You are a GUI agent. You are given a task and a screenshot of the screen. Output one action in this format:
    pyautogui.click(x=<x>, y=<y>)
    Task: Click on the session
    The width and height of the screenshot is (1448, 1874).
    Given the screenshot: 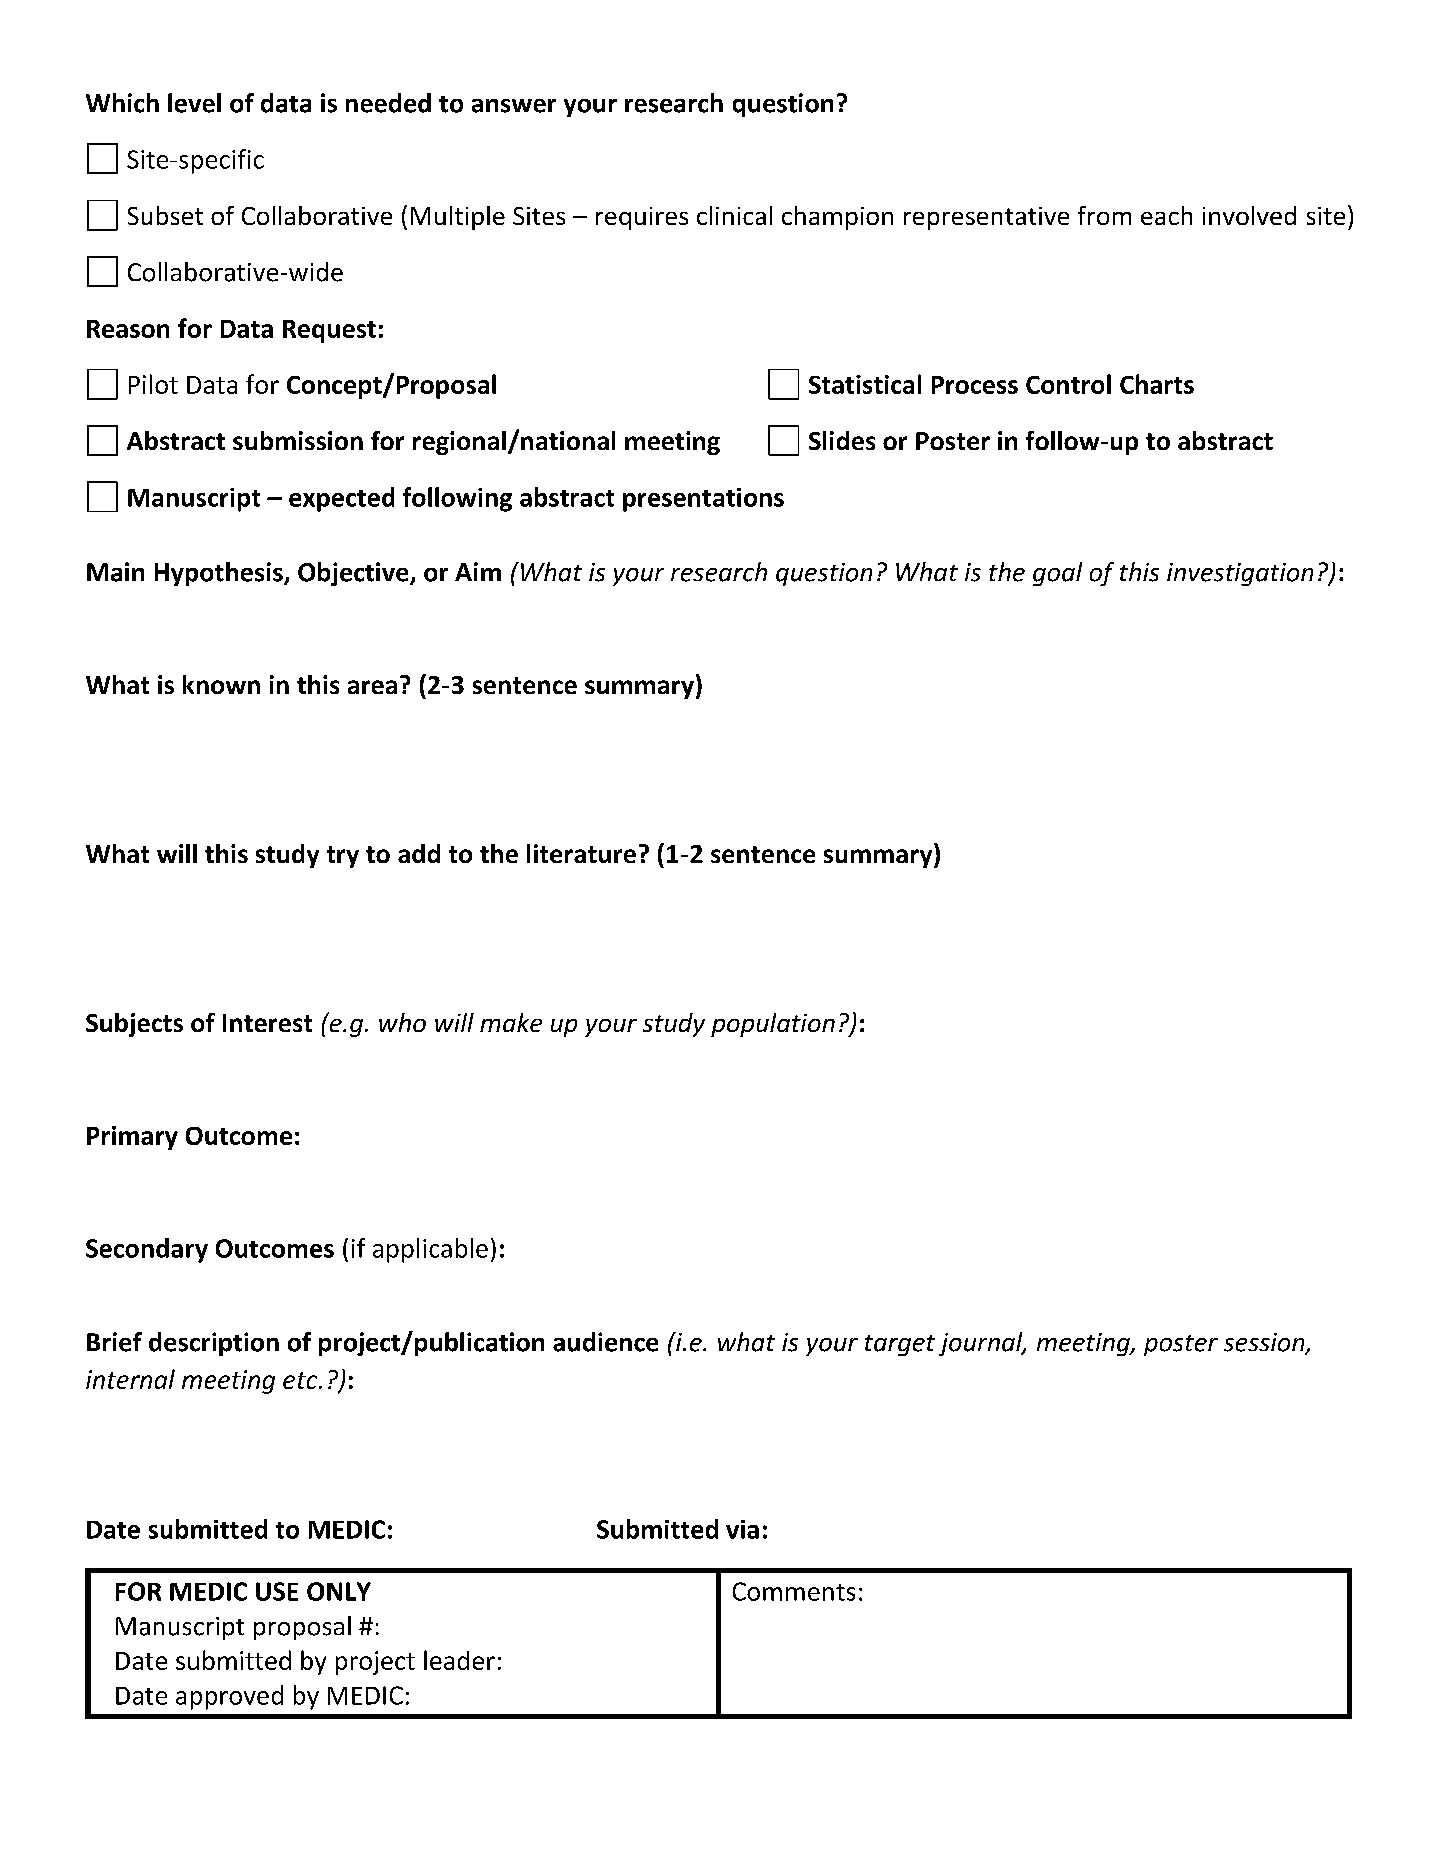 What is the action you would take?
    pyautogui.click(x=1265, y=1343)
